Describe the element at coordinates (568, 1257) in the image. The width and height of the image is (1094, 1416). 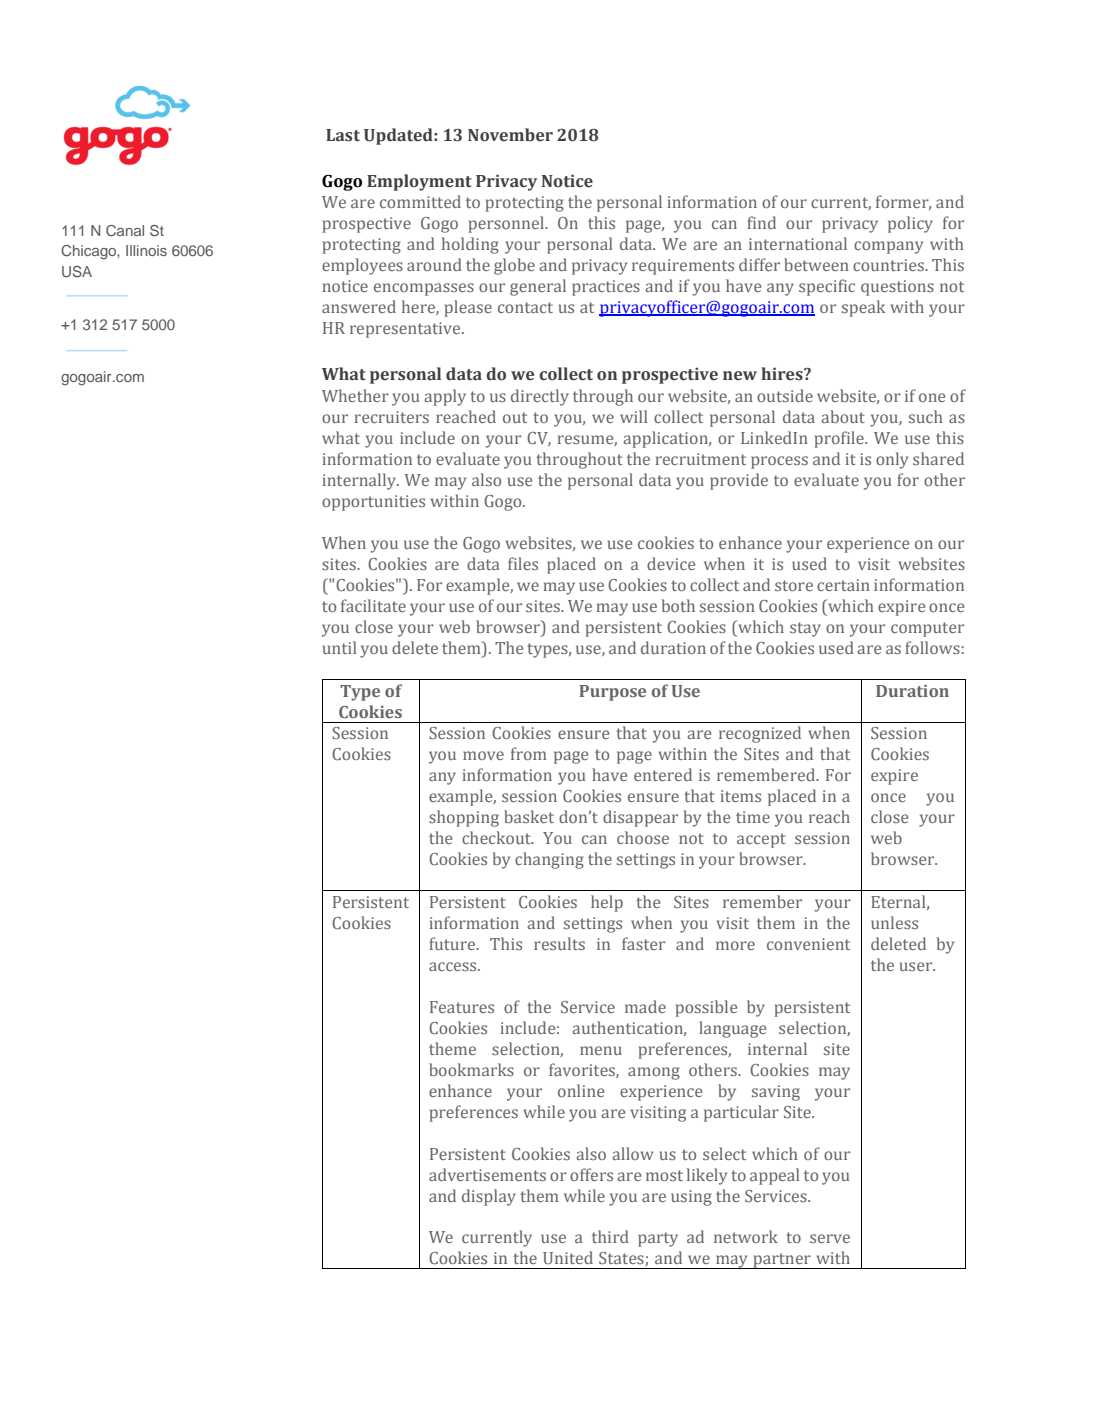
I see `United` at that location.
